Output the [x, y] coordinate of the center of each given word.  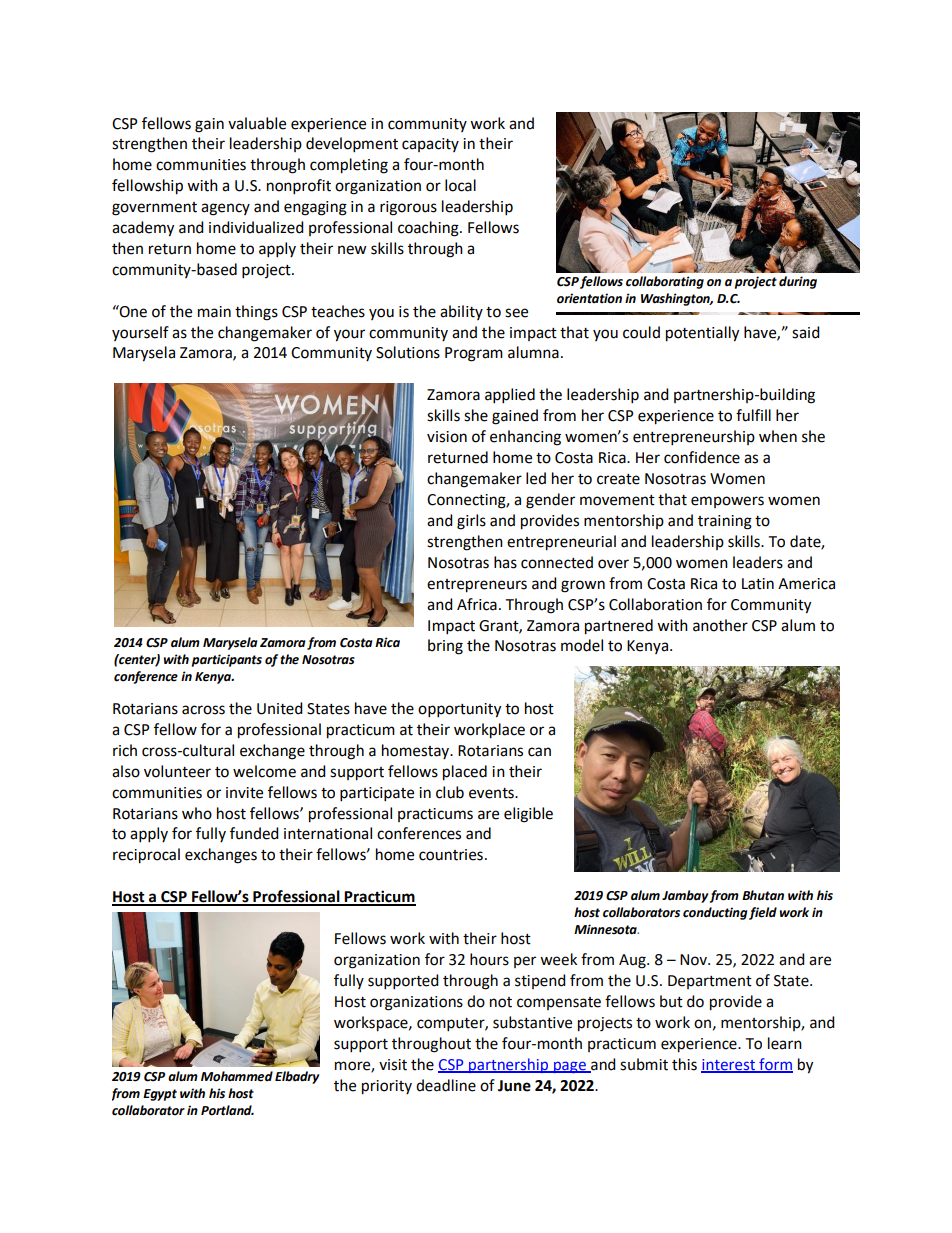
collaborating [665, 282]
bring [445, 647]
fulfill [753, 415]
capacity [430, 145]
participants [227, 660]
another [720, 625]
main [214, 312]
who [197, 813]
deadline [446, 1085]
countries [451, 855]
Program [474, 354]
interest [729, 1065]
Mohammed [237, 1076]
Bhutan [763, 895]
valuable [257, 123]
